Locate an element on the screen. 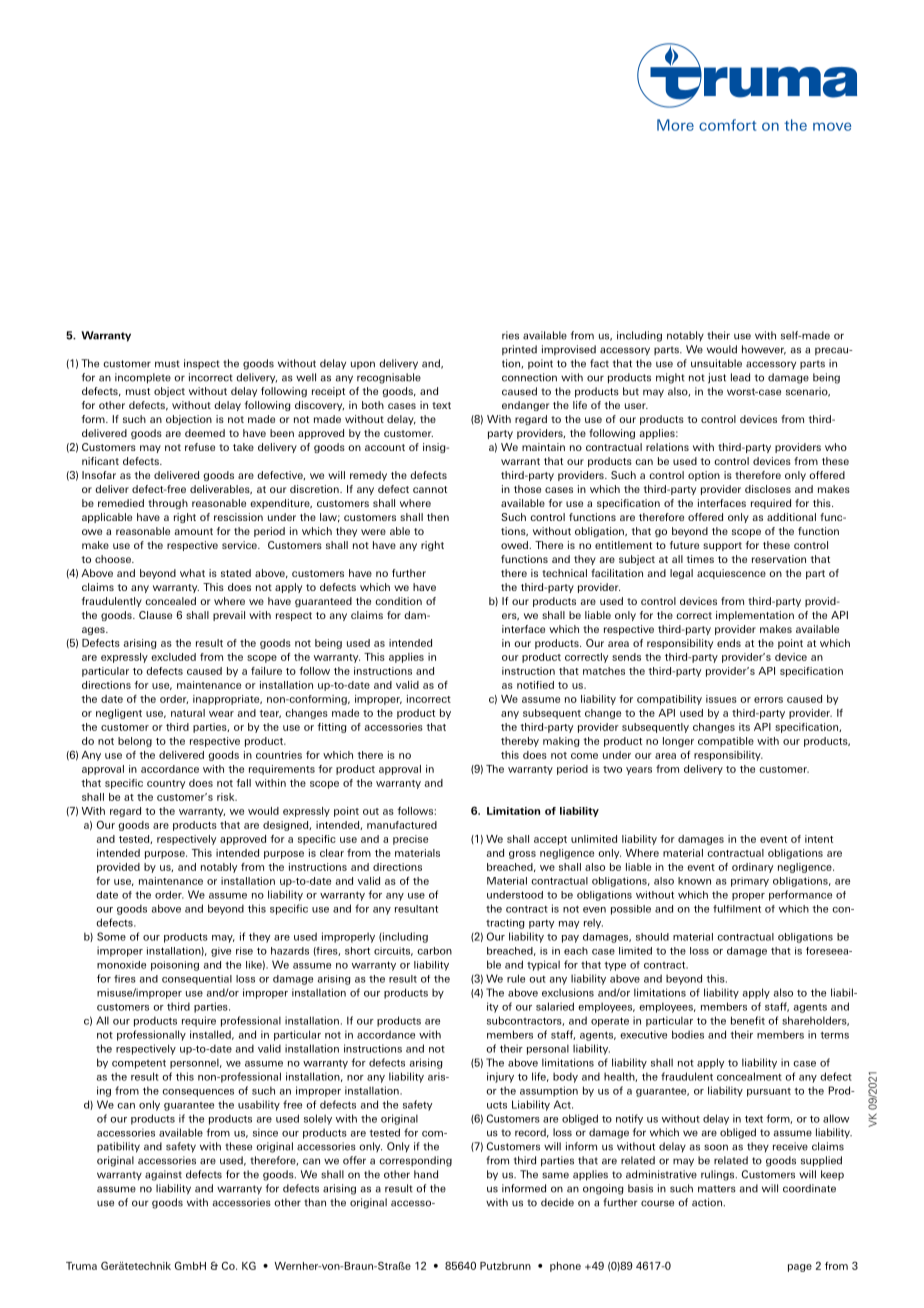 The height and width of the screenshot is (1308, 924). precise is located at coordinates (410, 840).
